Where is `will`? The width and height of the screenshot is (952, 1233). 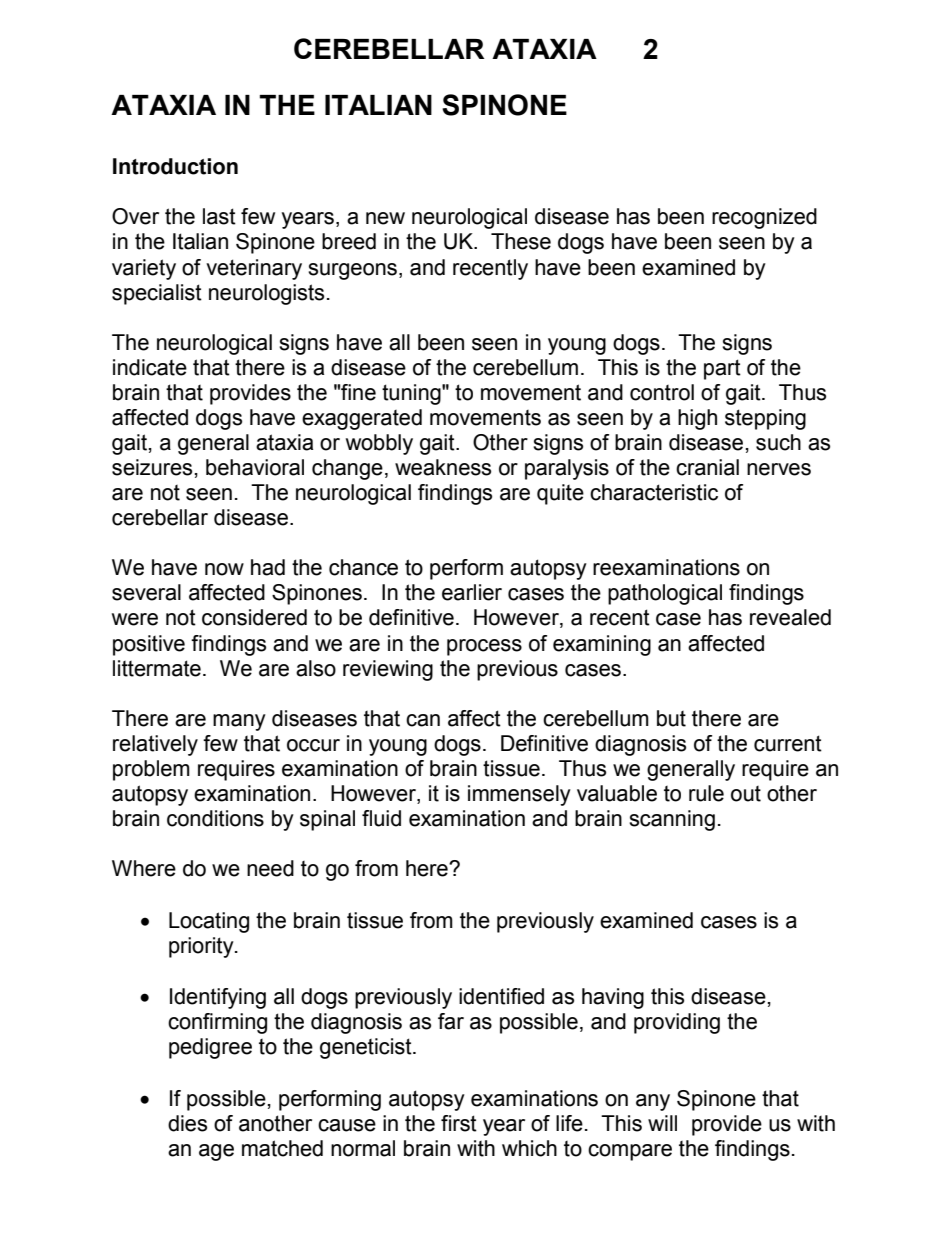 will is located at coordinates (662, 1123).
